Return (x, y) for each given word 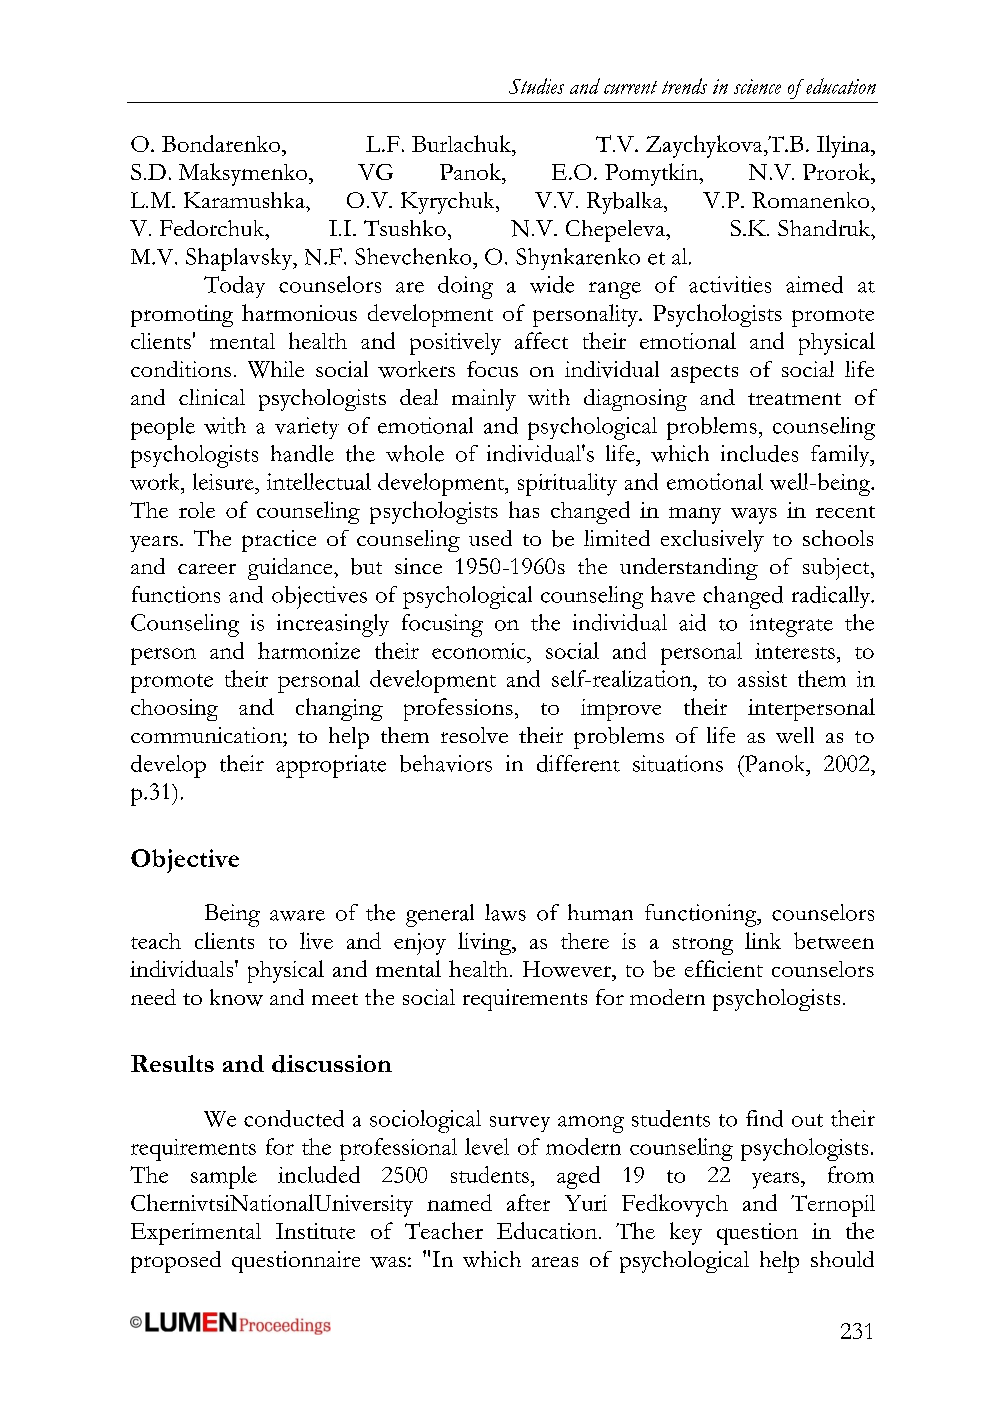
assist (762, 679)
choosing (174, 710)
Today (234, 287)
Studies (536, 86)
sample (224, 1177)
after (528, 1202)
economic (480, 651)
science (757, 86)
